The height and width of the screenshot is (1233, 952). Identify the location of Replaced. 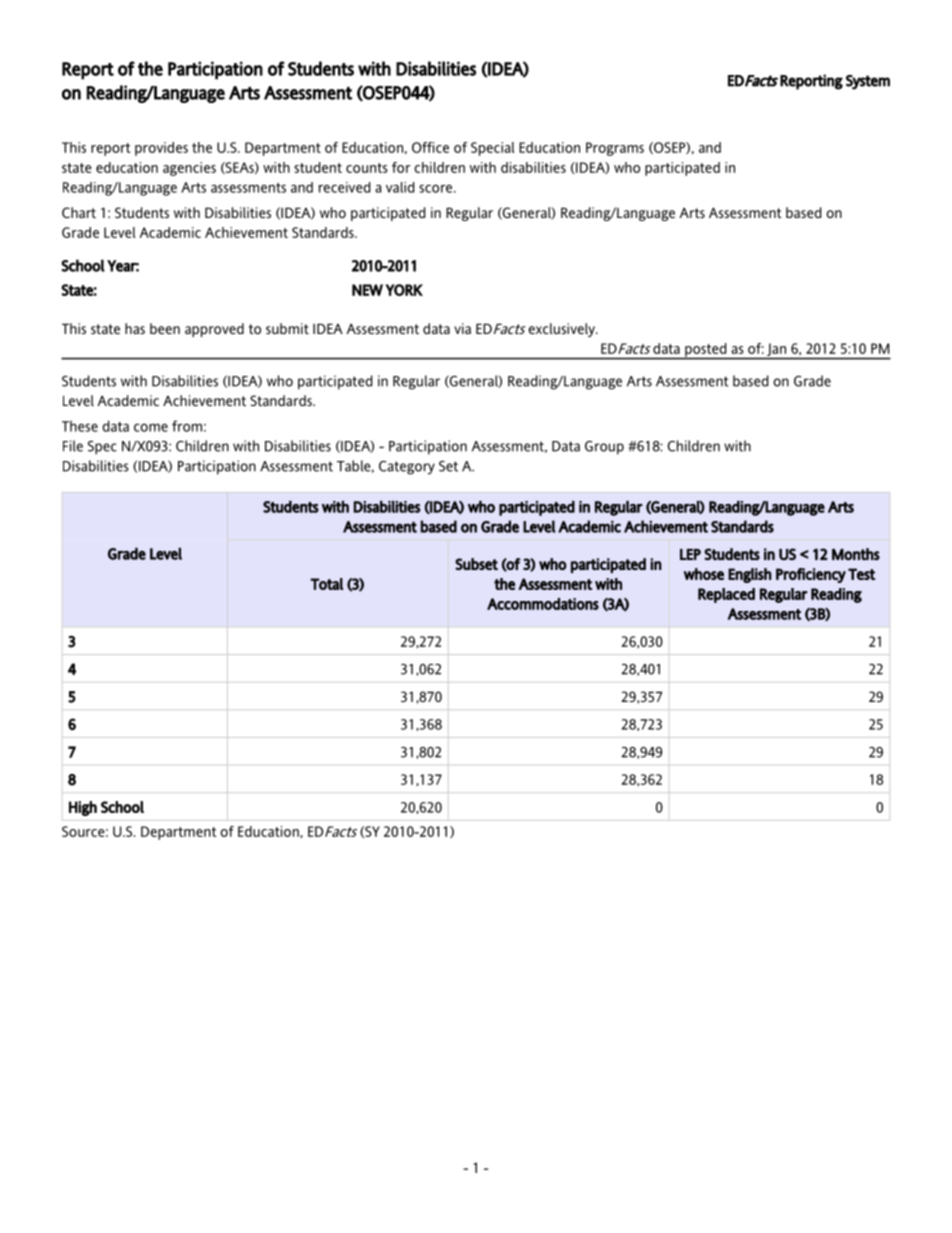
(726, 595).
